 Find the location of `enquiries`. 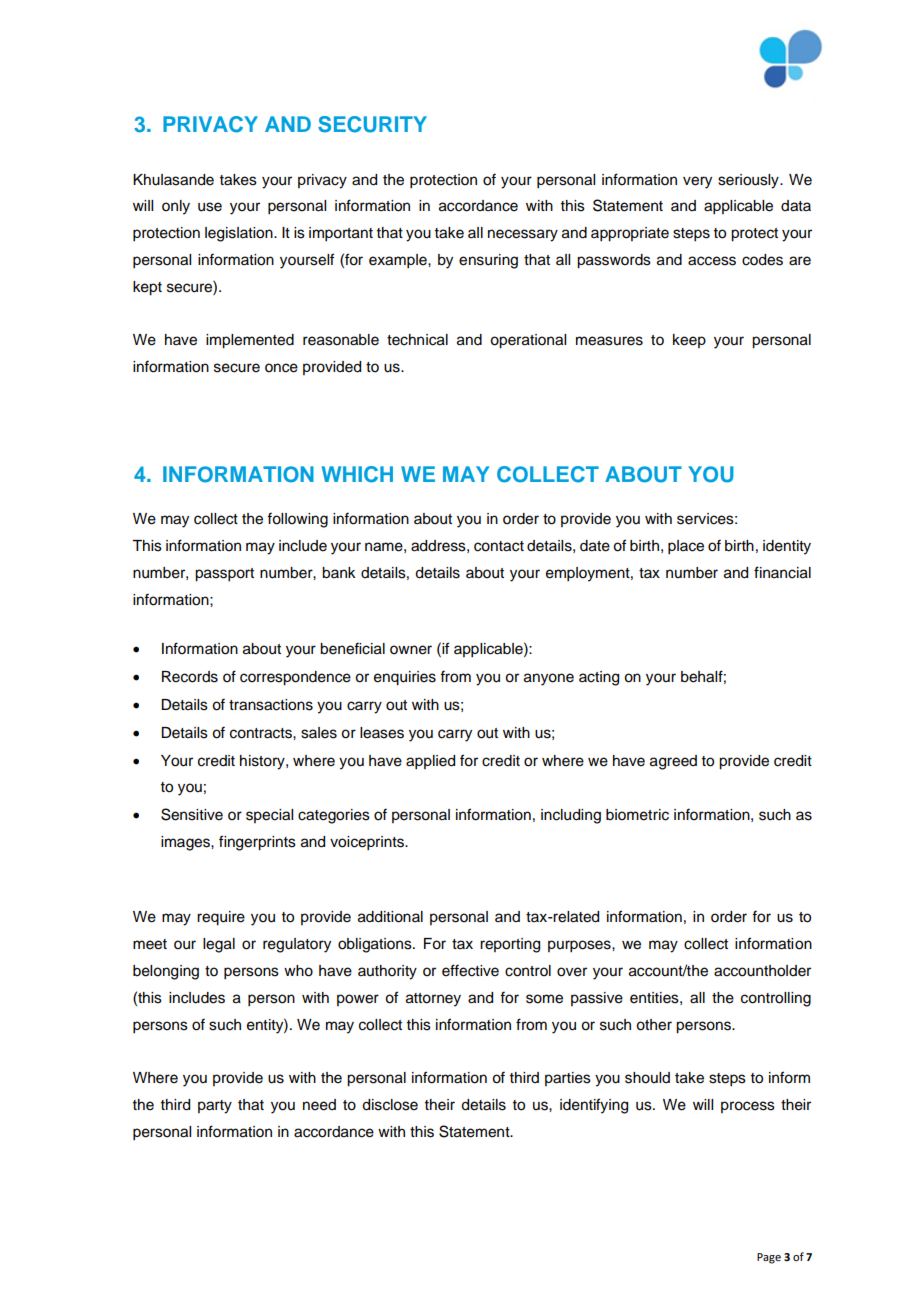

enquiries is located at coordinates (405, 678).
